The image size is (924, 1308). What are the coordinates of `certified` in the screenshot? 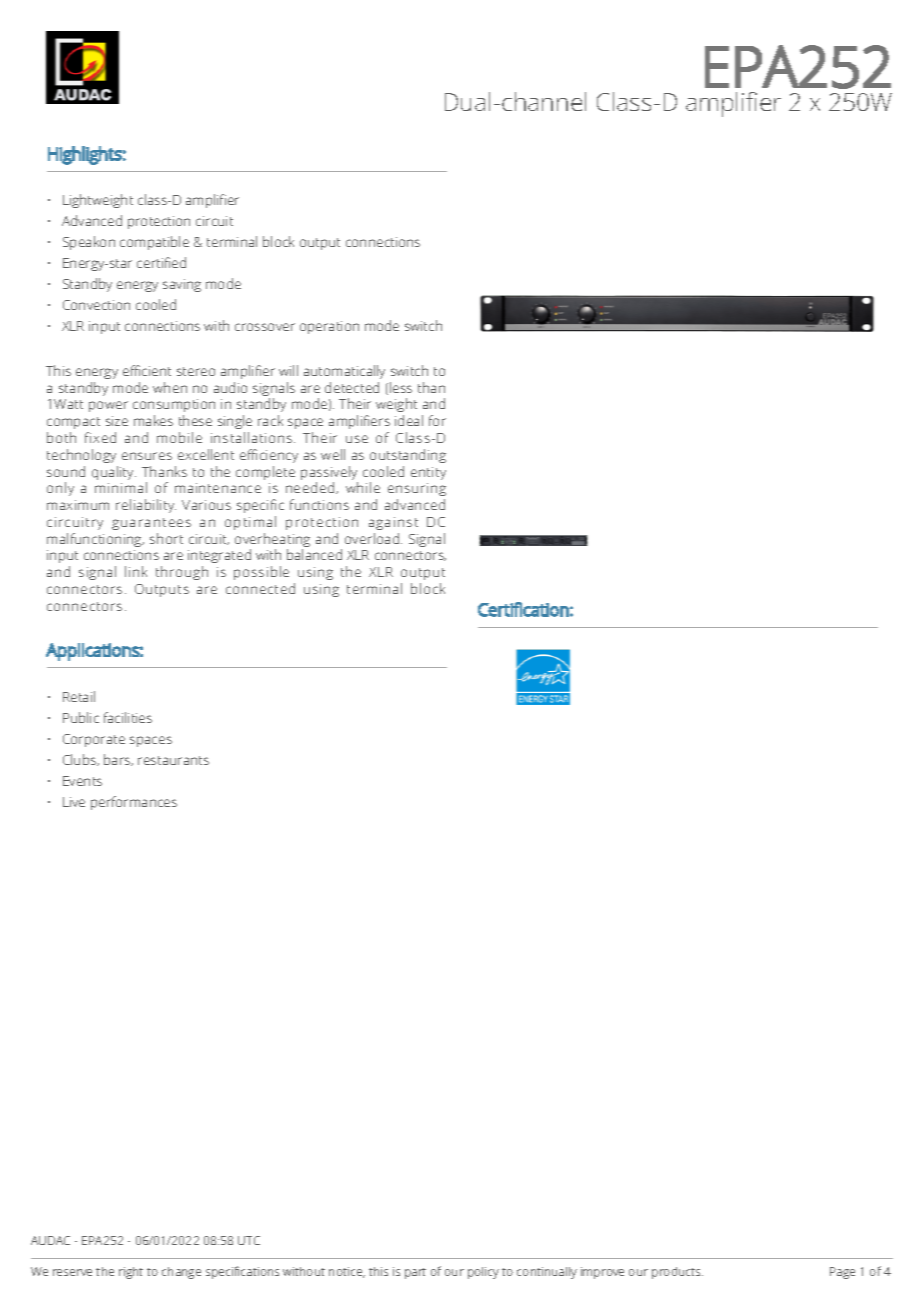 It's located at (161, 262).
